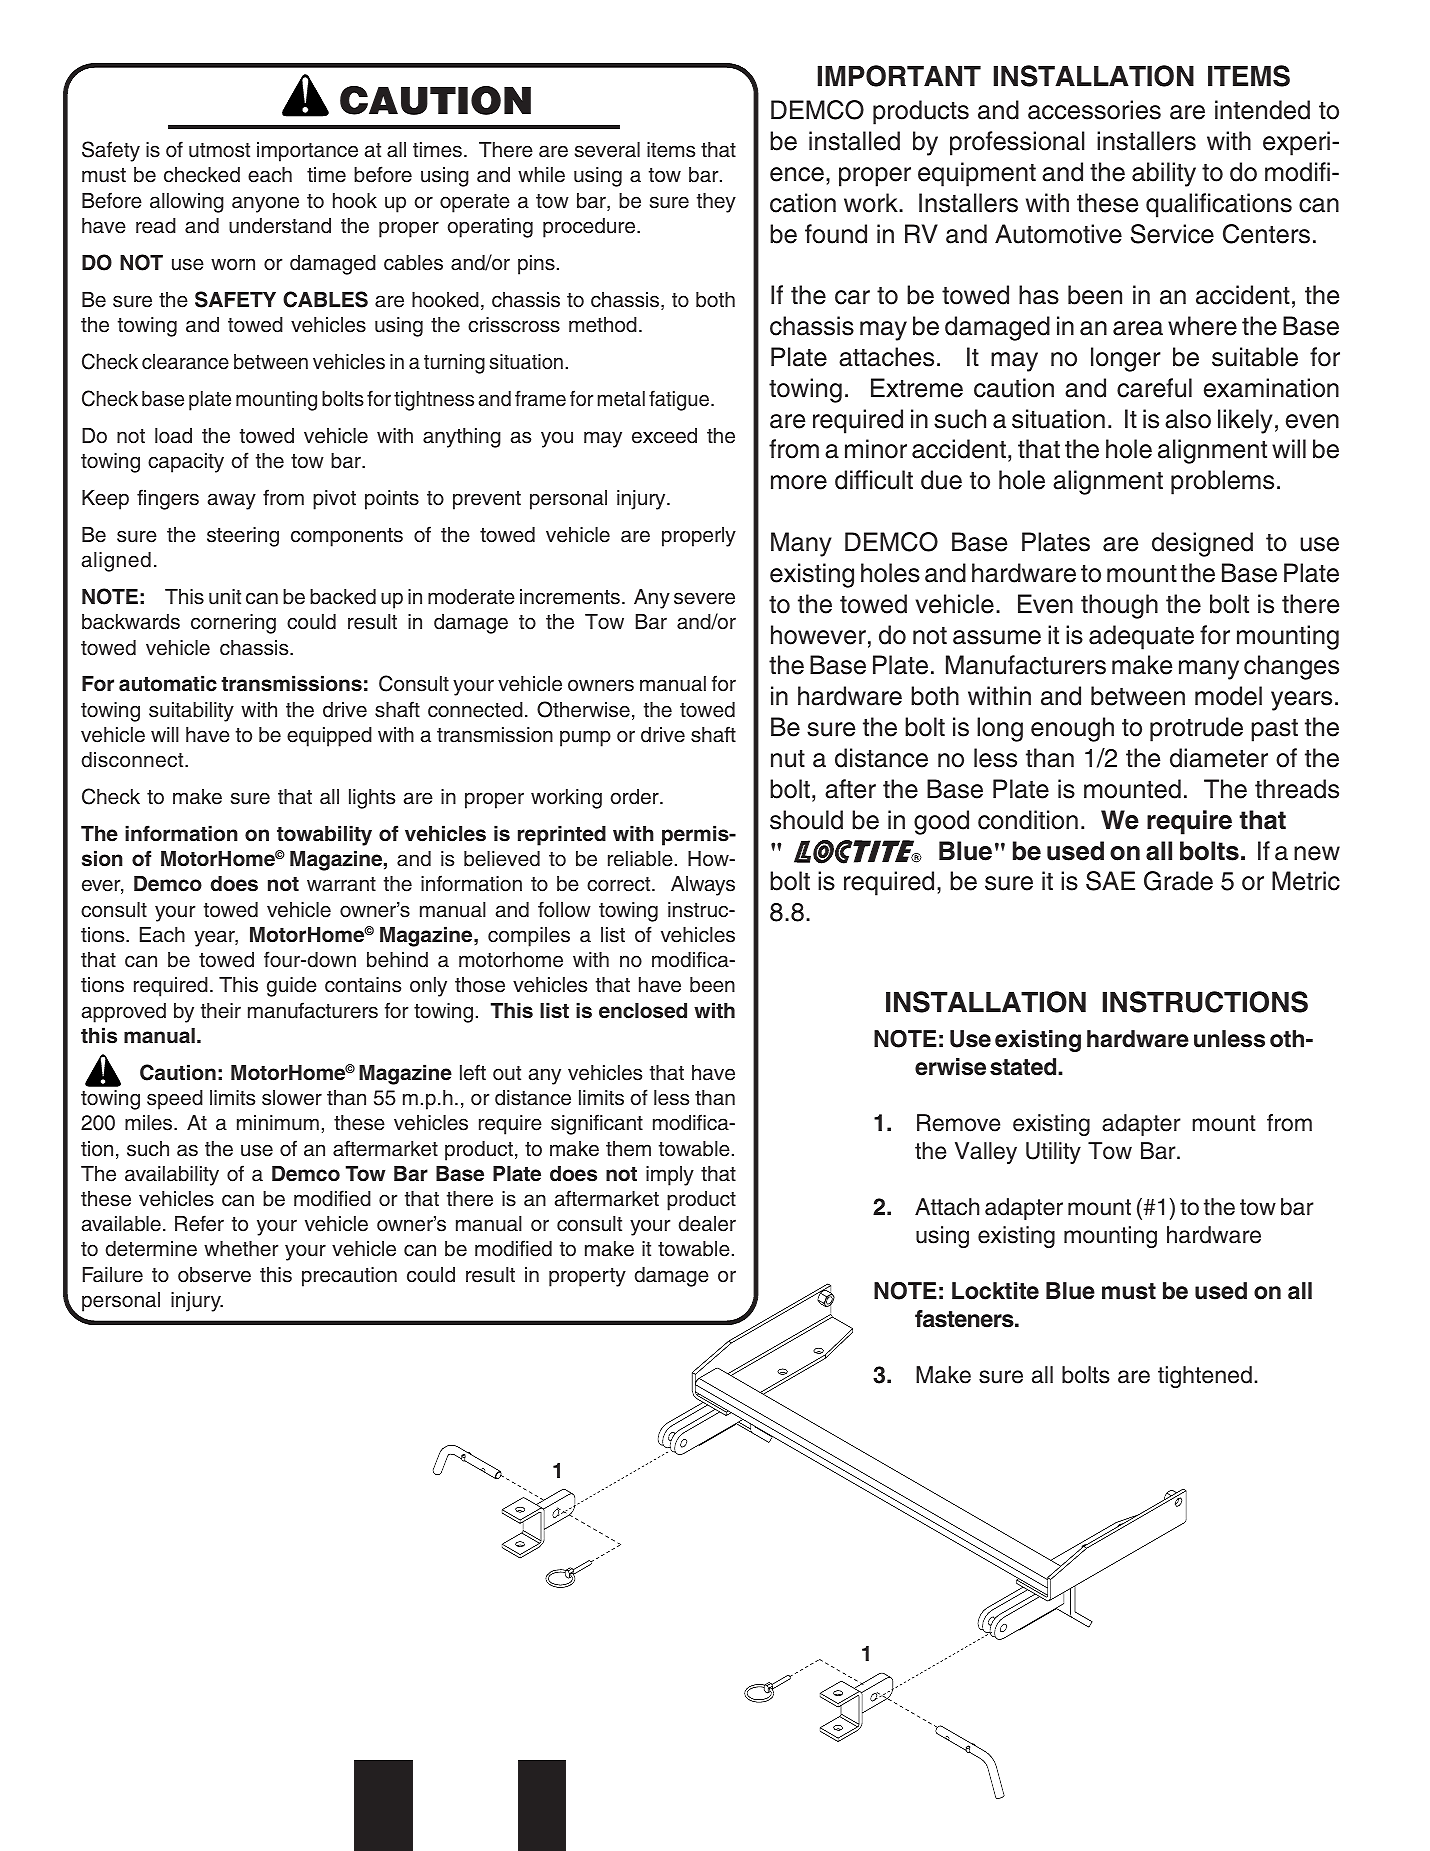 Image resolution: width=1430 pixels, height=1851 pixels. I want to click on designed, so click(1202, 544).
